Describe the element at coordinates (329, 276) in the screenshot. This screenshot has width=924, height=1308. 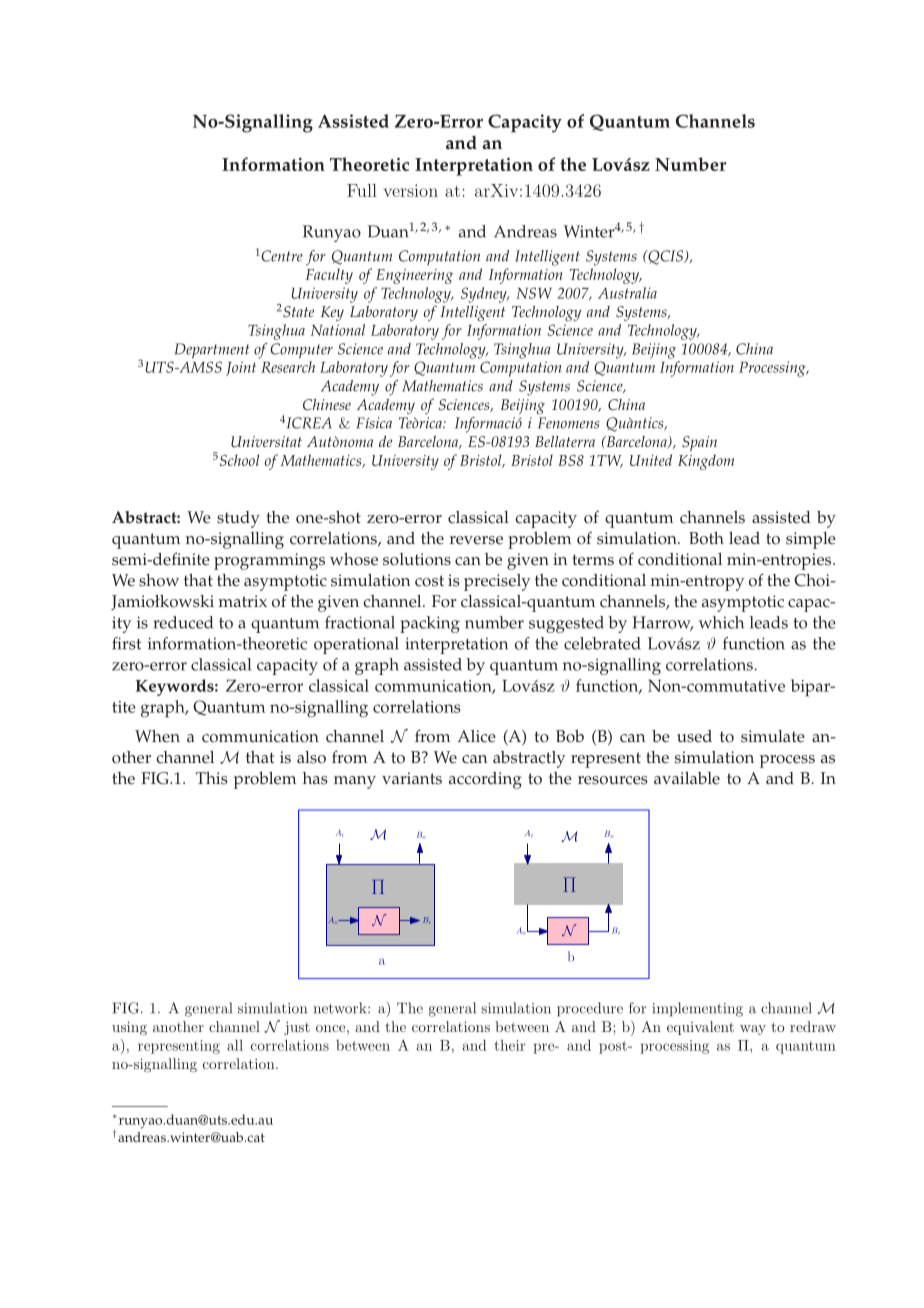
I see `Faculty` at that location.
